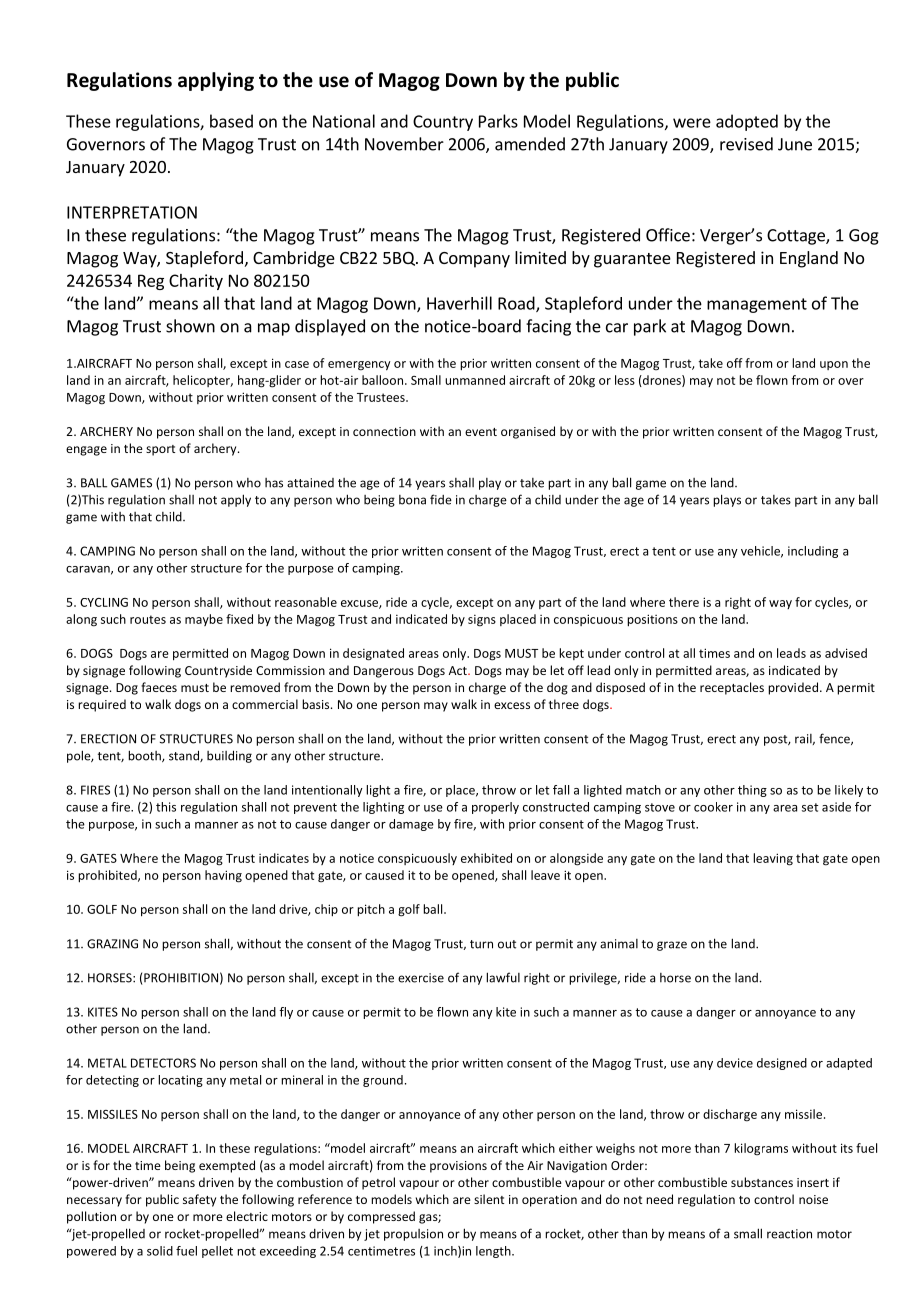  Describe the element at coordinates (530, 144) in the page. I see `amended` at that location.
